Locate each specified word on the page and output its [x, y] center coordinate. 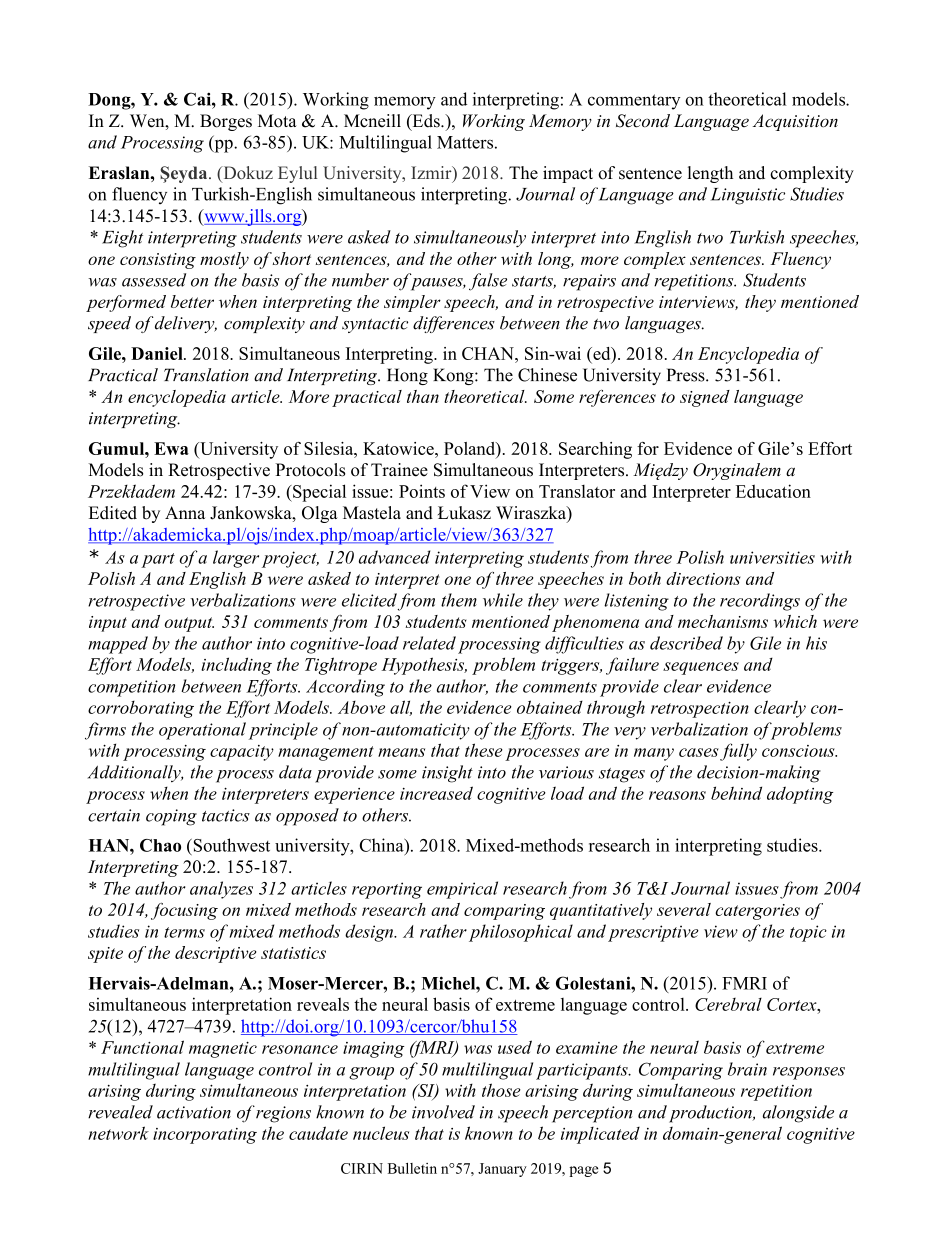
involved [443, 1112]
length [710, 174]
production [711, 1114]
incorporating [205, 1136]
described [686, 643]
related [429, 643]
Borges [226, 122]
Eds [426, 122]
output [189, 624]
